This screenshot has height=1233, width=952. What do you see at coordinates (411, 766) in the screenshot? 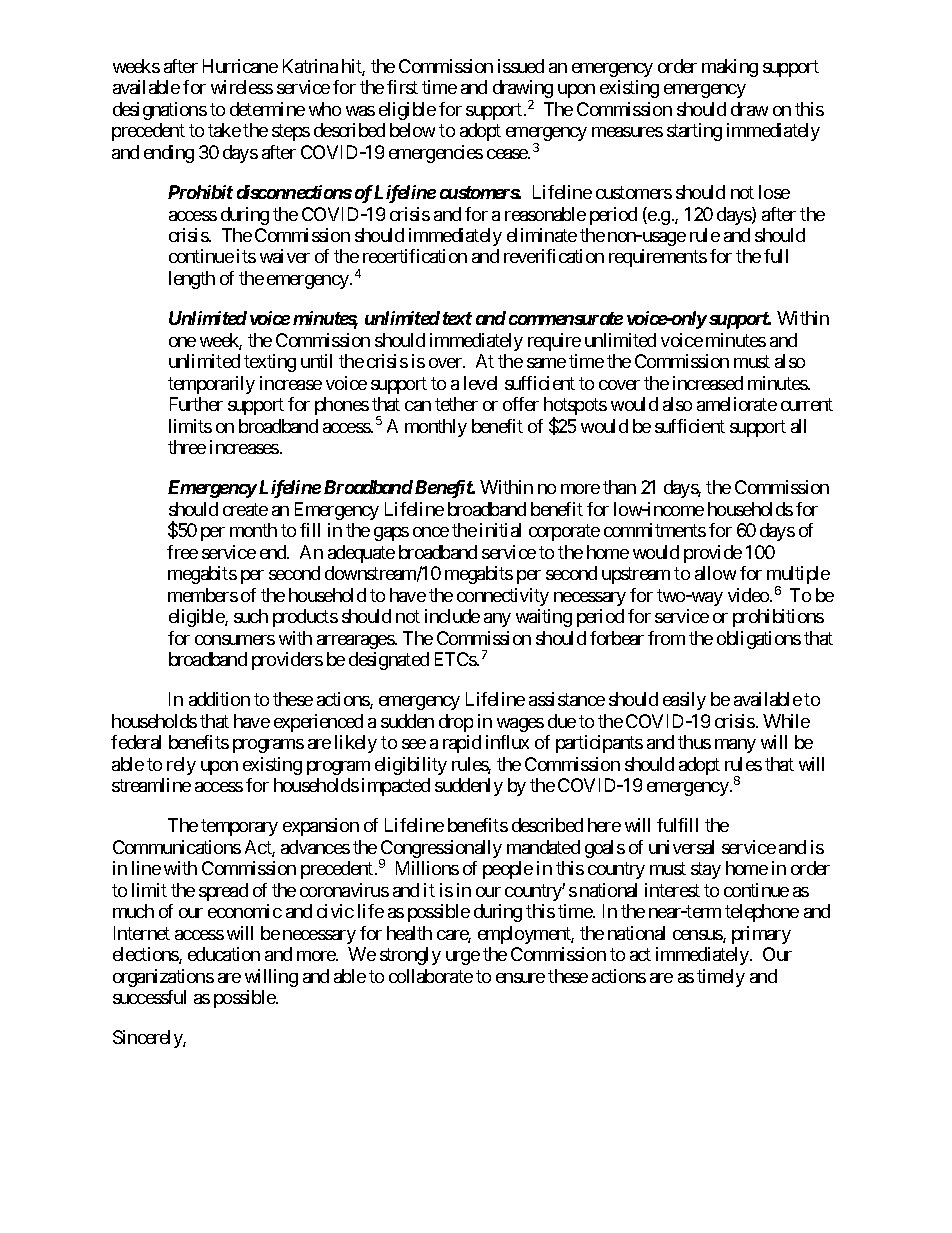
I see `eligibility` at bounding box center [411, 766].
